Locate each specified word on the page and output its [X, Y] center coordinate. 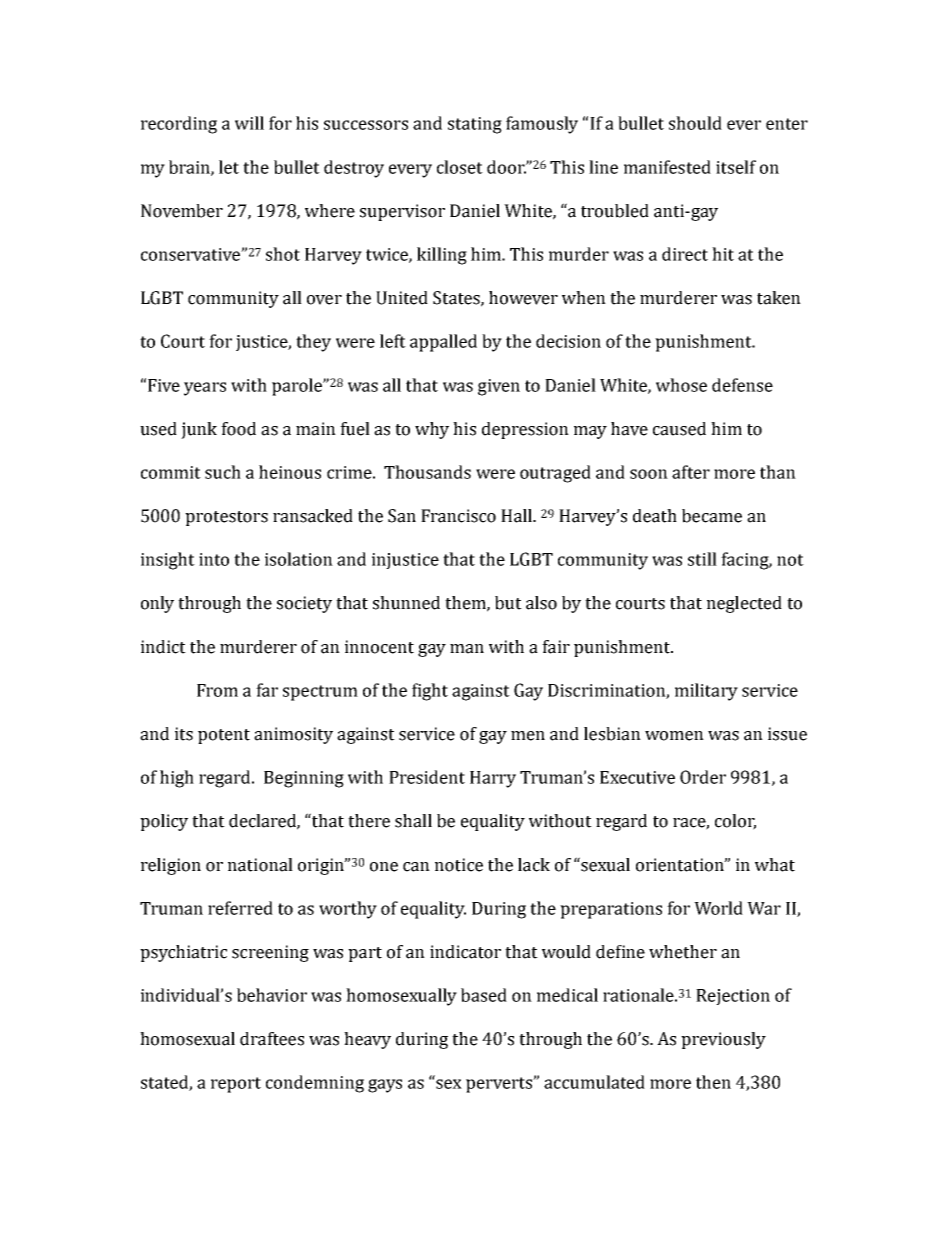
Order [703, 777]
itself [736, 167]
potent [224, 736]
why [432, 430]
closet [460, 167]
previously [723, 1040]
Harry [493, 779]
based [484, 995]
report [236, 1085]
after [691, 472]
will [249, 123]
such [223, 472]
